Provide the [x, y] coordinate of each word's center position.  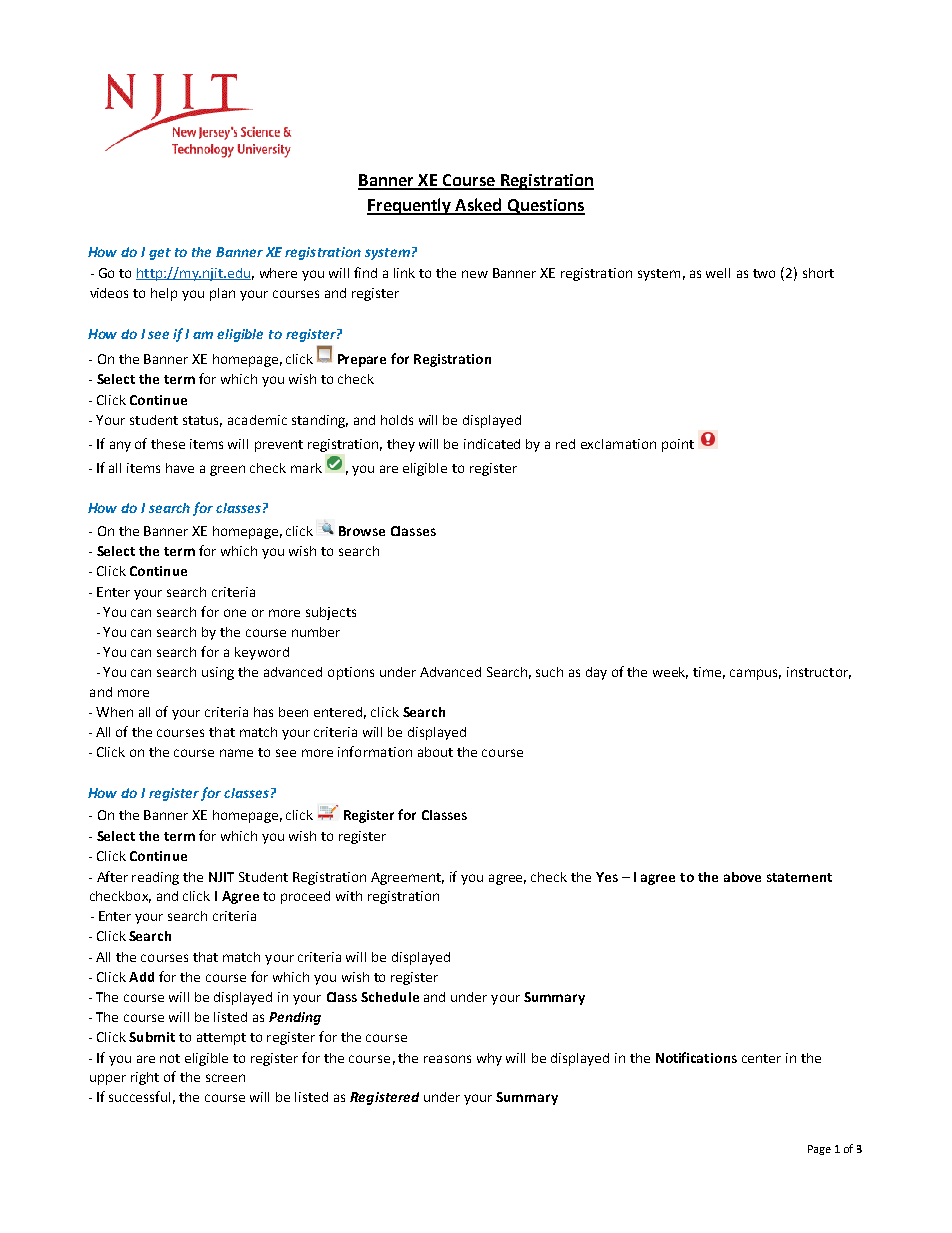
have [180, 468]
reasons [447, 1059]
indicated [492, 444]
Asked [478, 206]
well [718, 273]
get [160, 254]
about [435, 752]
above [742, 877]
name [236, 753]
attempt [221, 1039]
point [678, 445]
